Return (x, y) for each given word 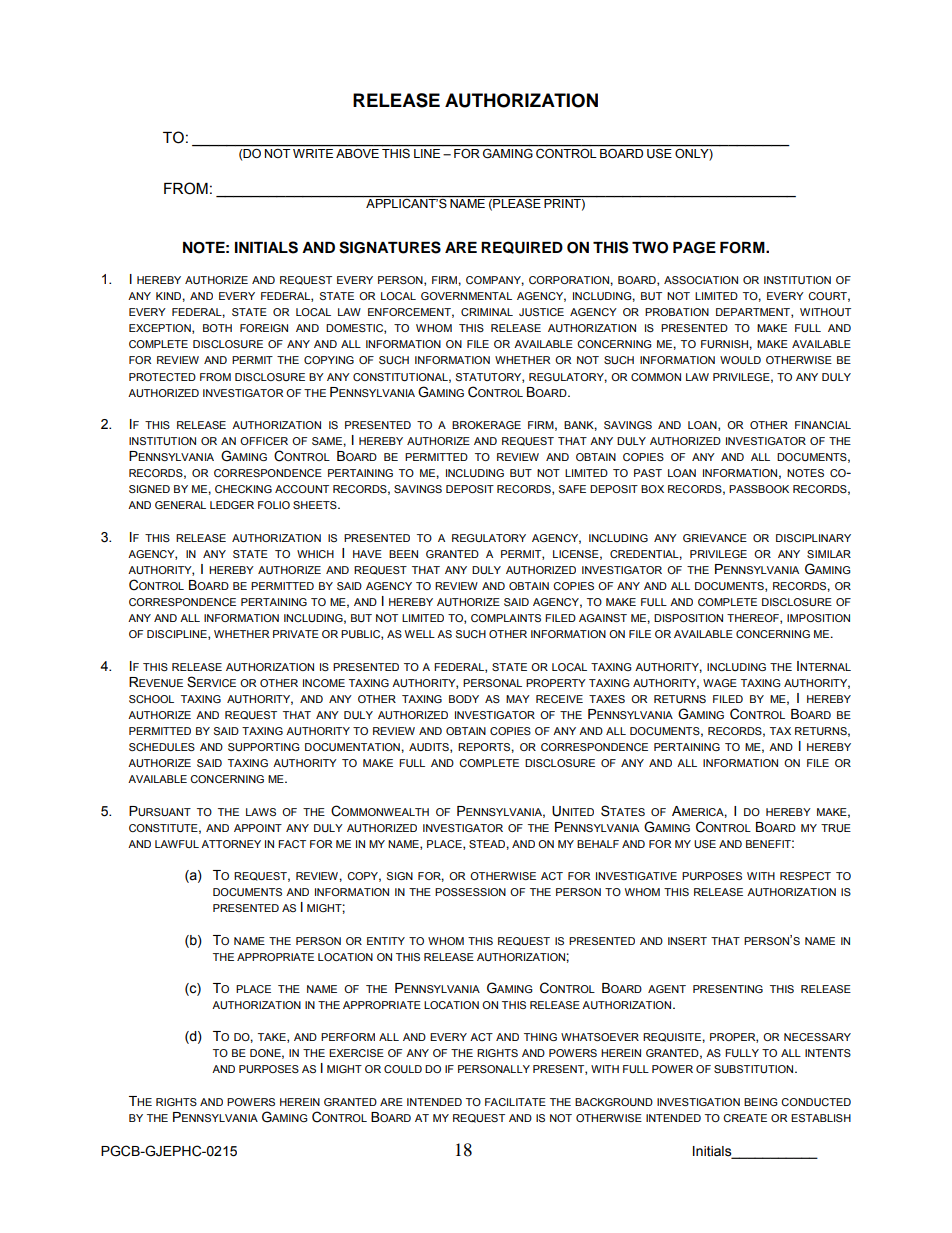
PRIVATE (296, 634)
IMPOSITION (818, 618)
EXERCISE (356, 1053)
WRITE (313, 153)
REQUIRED (522, 247)
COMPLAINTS (506, 618)
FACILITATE (515, 1102)
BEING (761, 1102)
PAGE (694, 248)
